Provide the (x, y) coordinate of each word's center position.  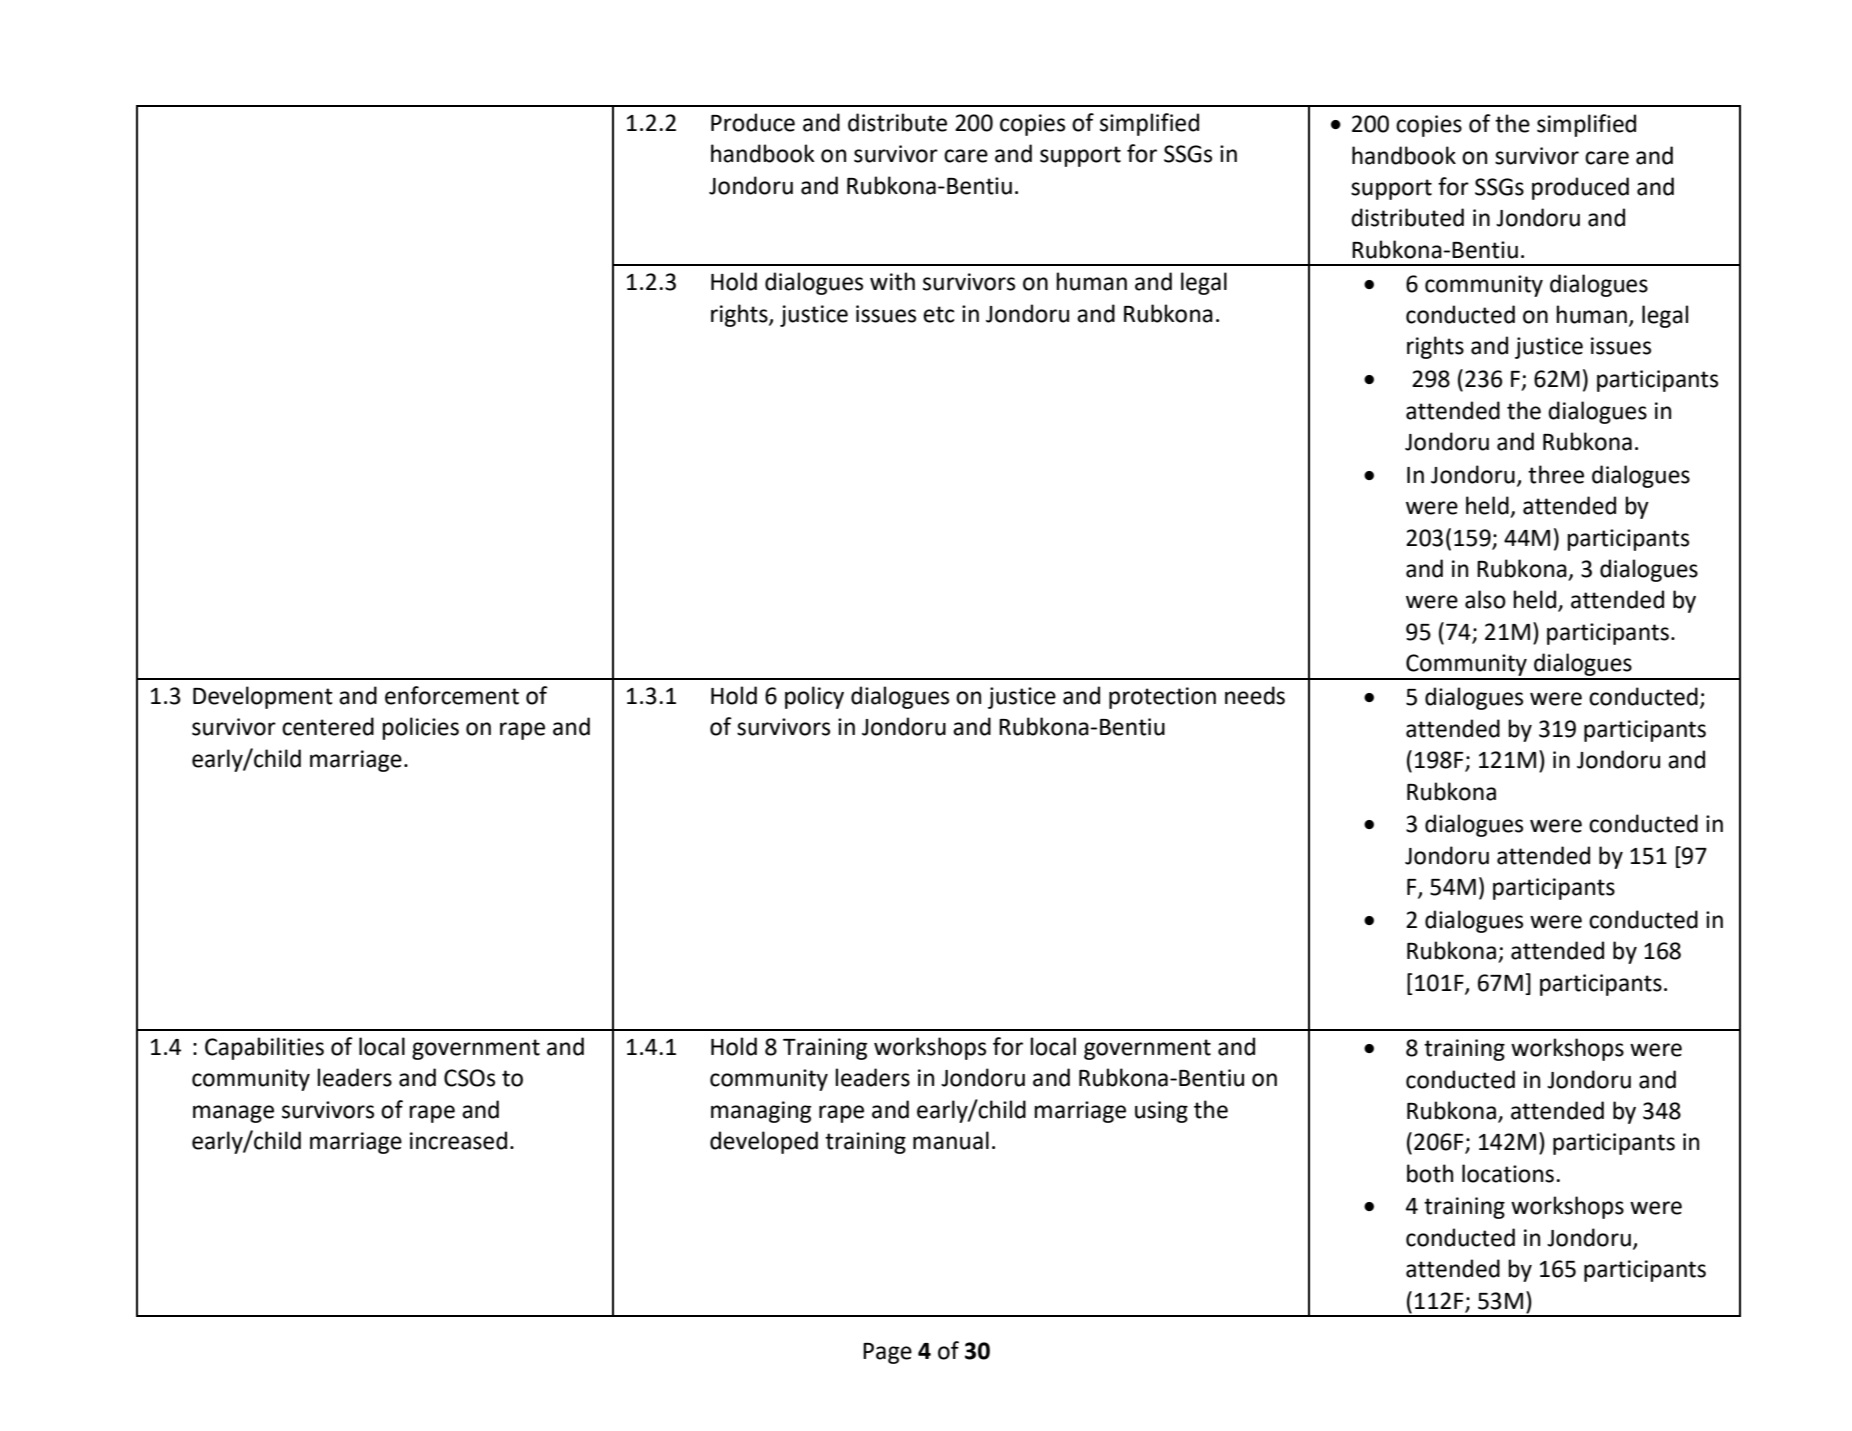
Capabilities (264, 1048)
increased (458, 1140)
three (1556, 474)
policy (814, 697)
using (1161, 1112)
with (892, 281)
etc (938, 314)
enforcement (452, 695)
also (1485, 599)
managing (761, 1112)
